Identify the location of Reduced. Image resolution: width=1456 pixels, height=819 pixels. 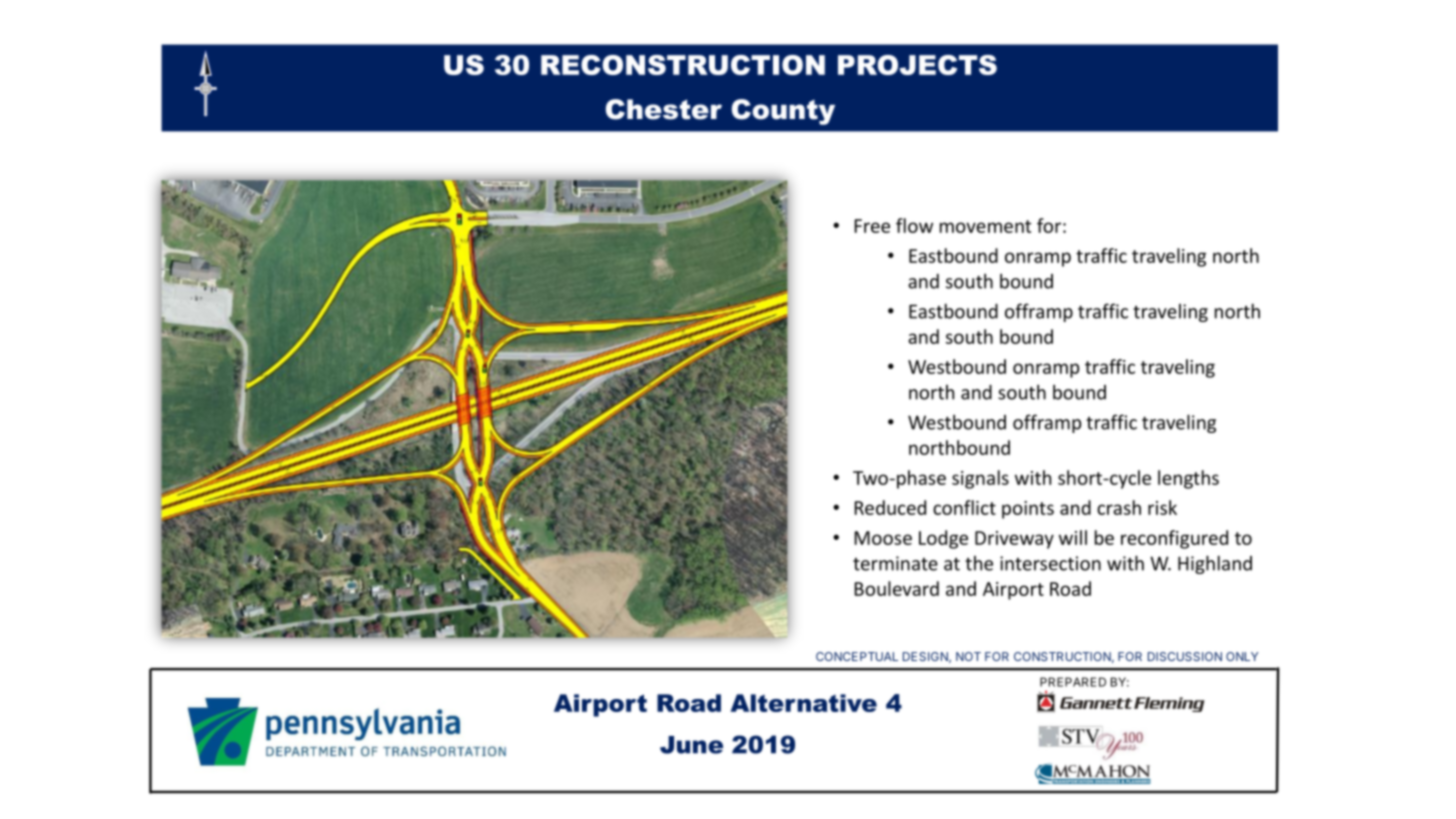
(890, 507).
